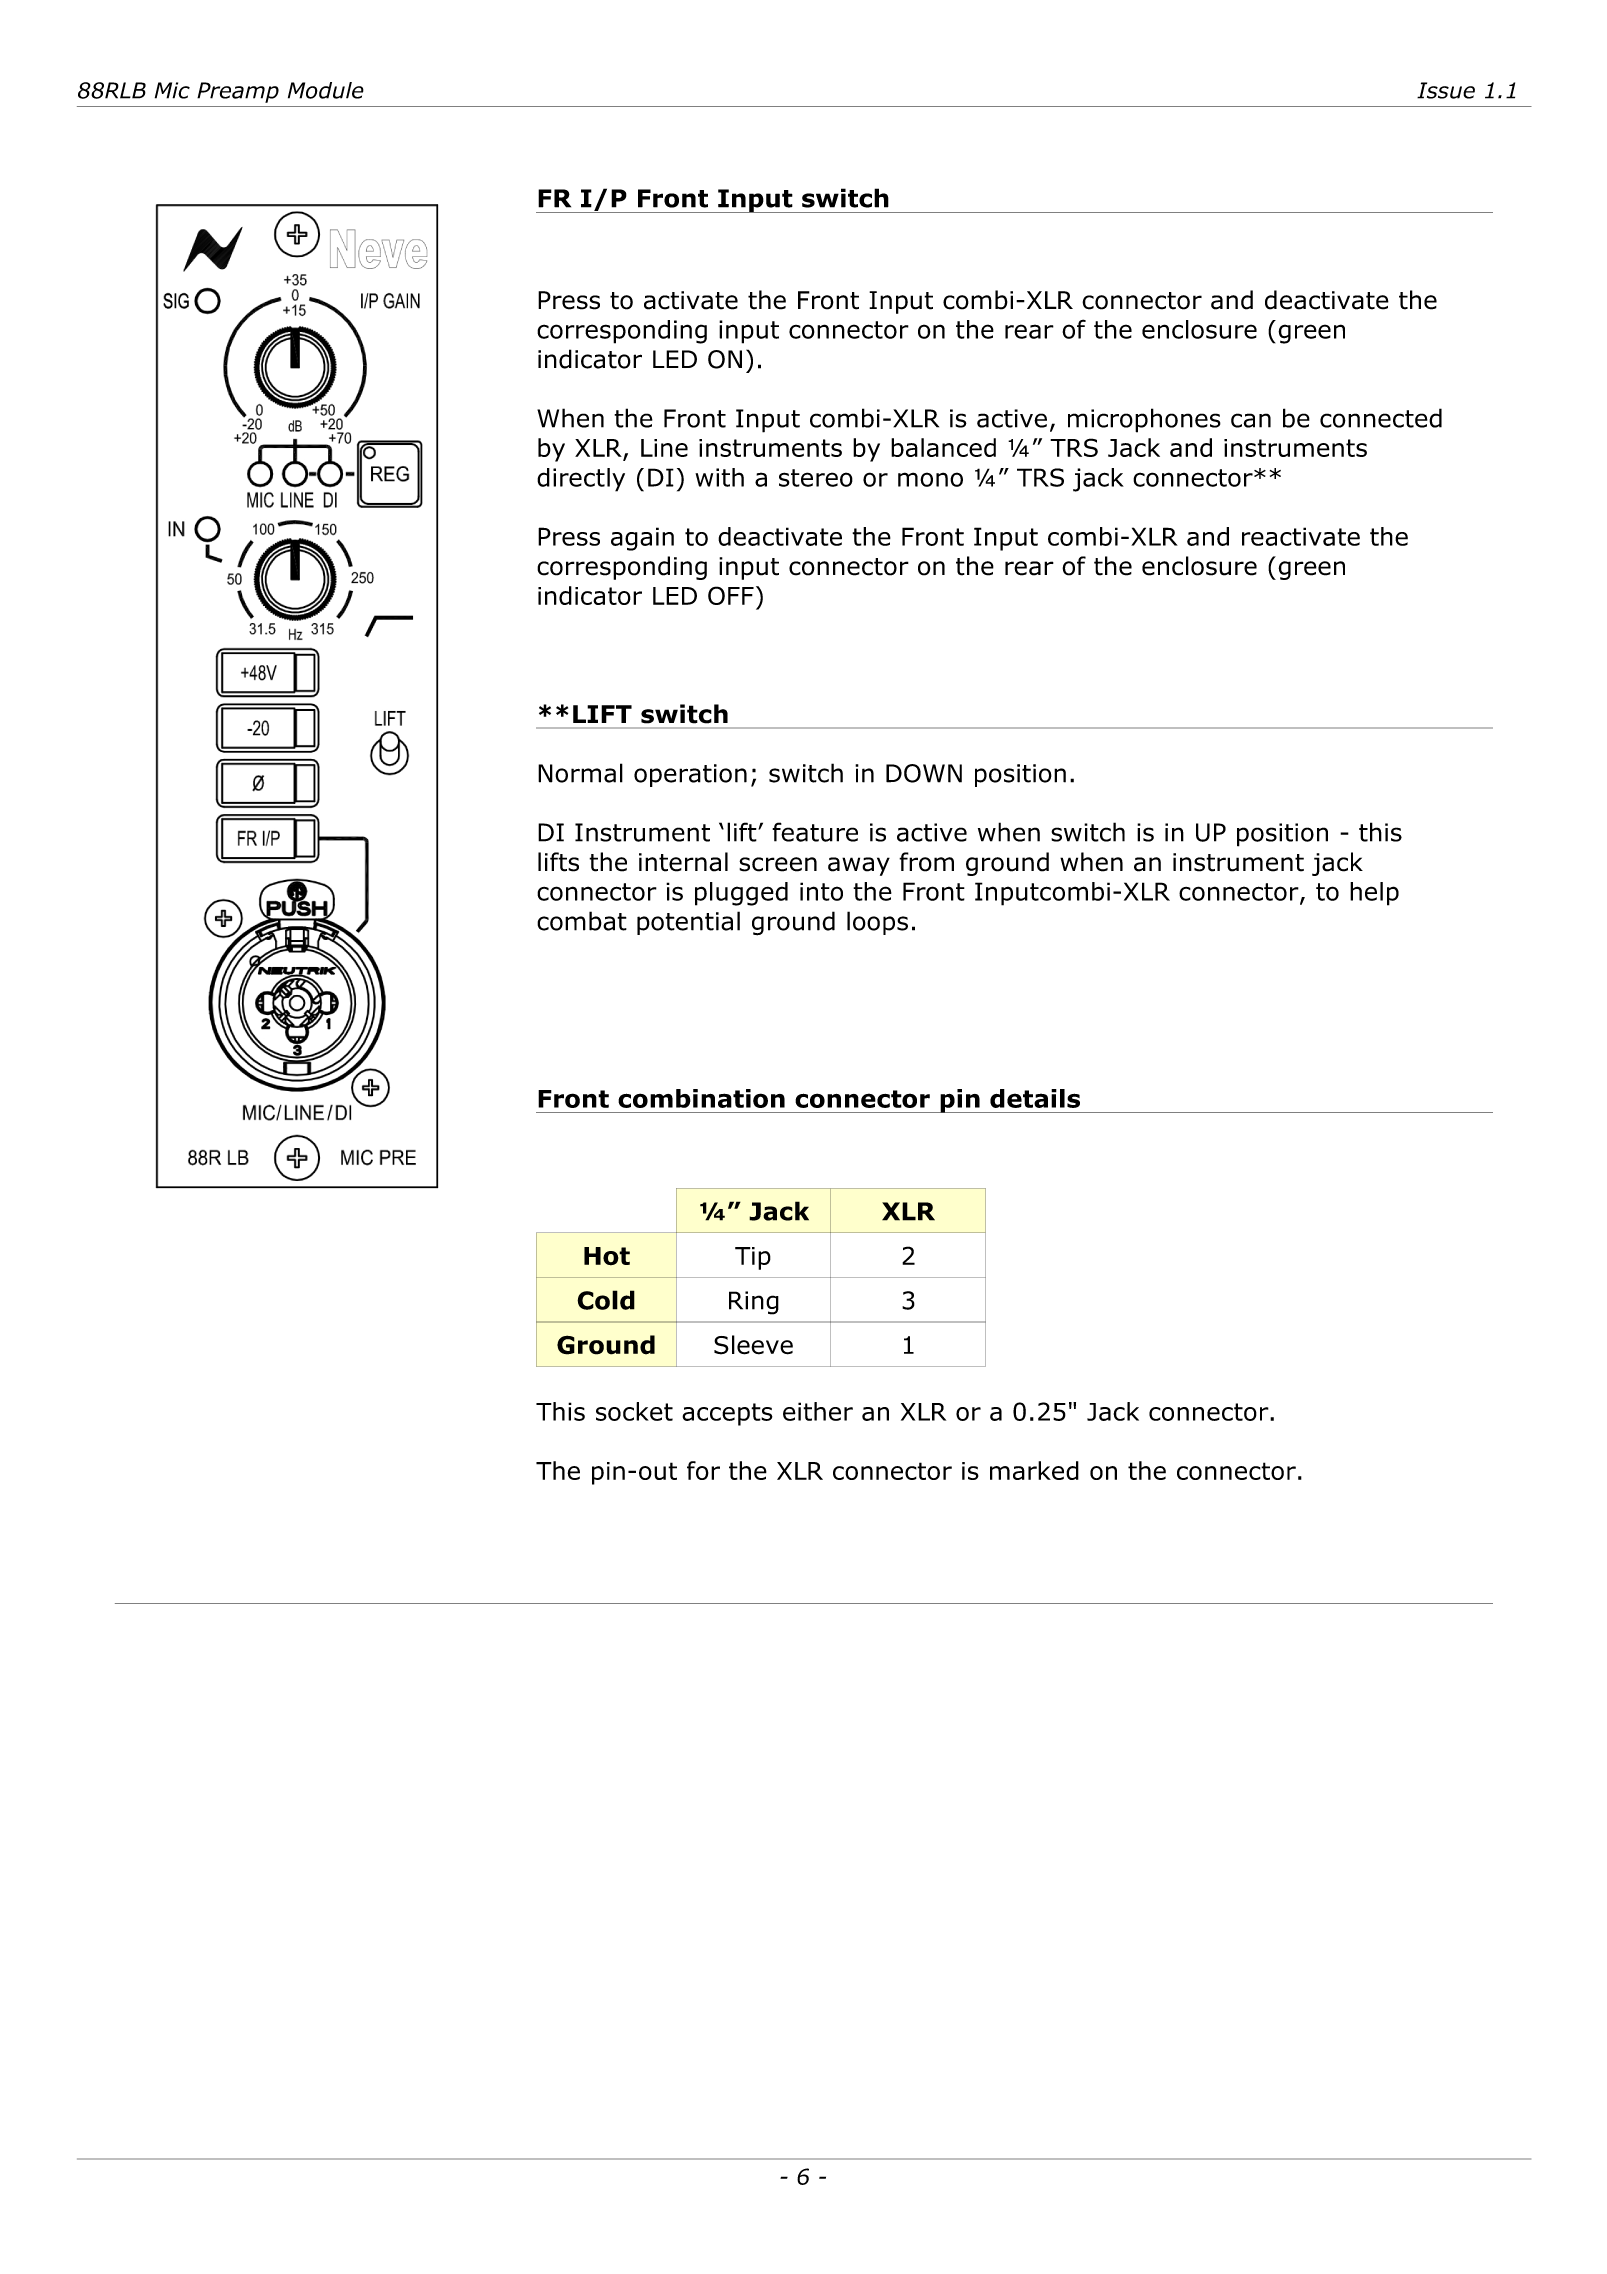  What do you see at coordinates (634, 1411) in the document?
I see `socket` at bounding box center [634, 1411].
